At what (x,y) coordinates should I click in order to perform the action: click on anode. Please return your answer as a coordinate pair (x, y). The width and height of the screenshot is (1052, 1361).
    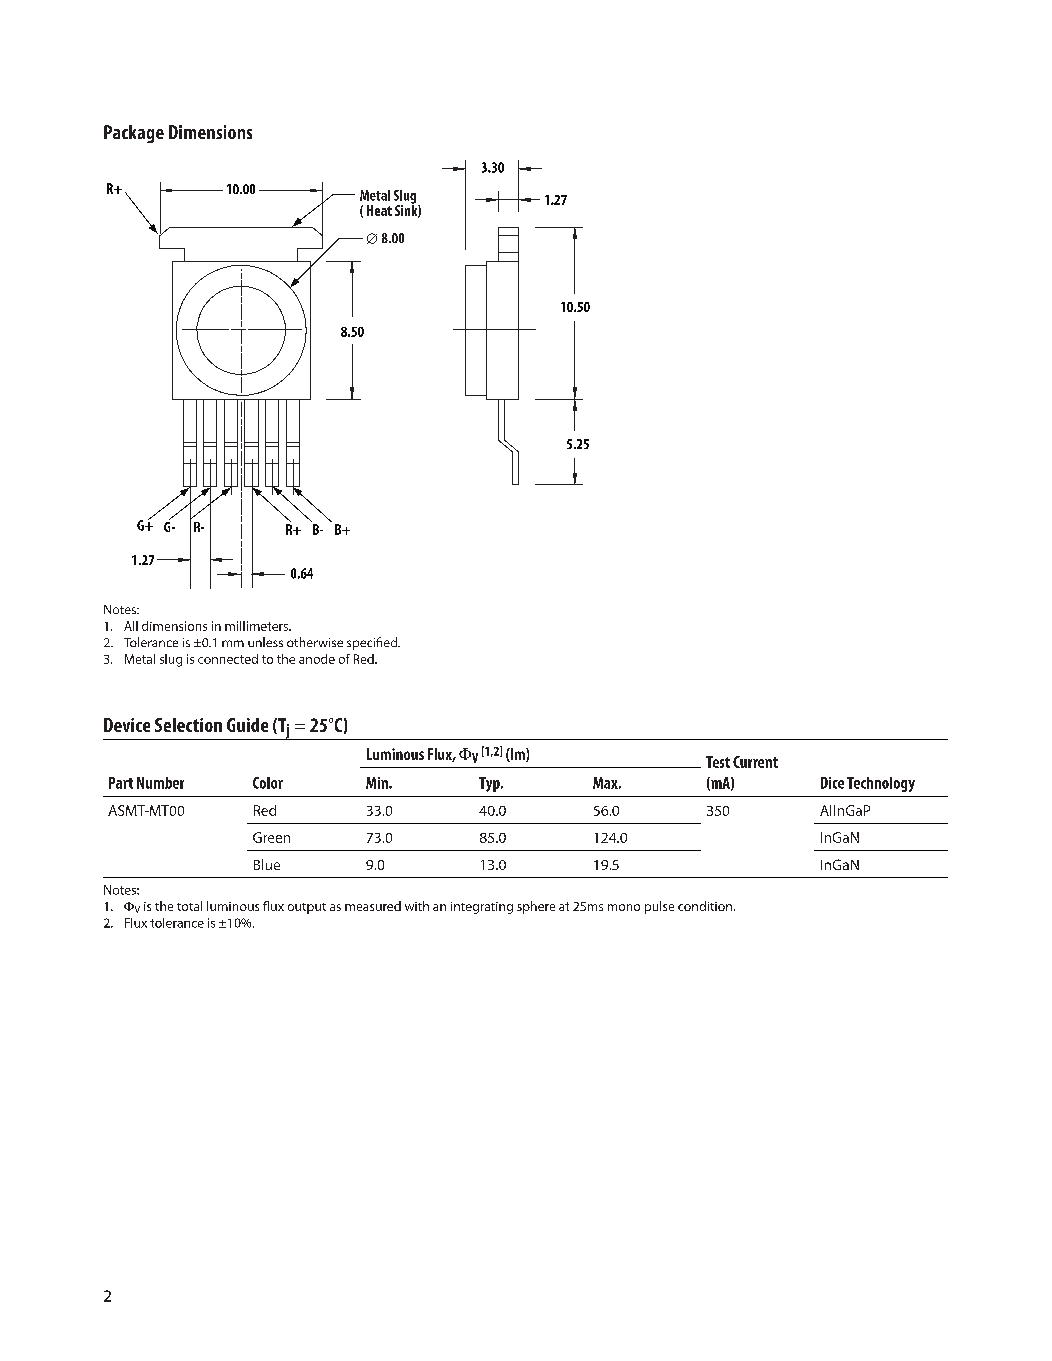
    Looking at the image, I should click on (317, 659).
